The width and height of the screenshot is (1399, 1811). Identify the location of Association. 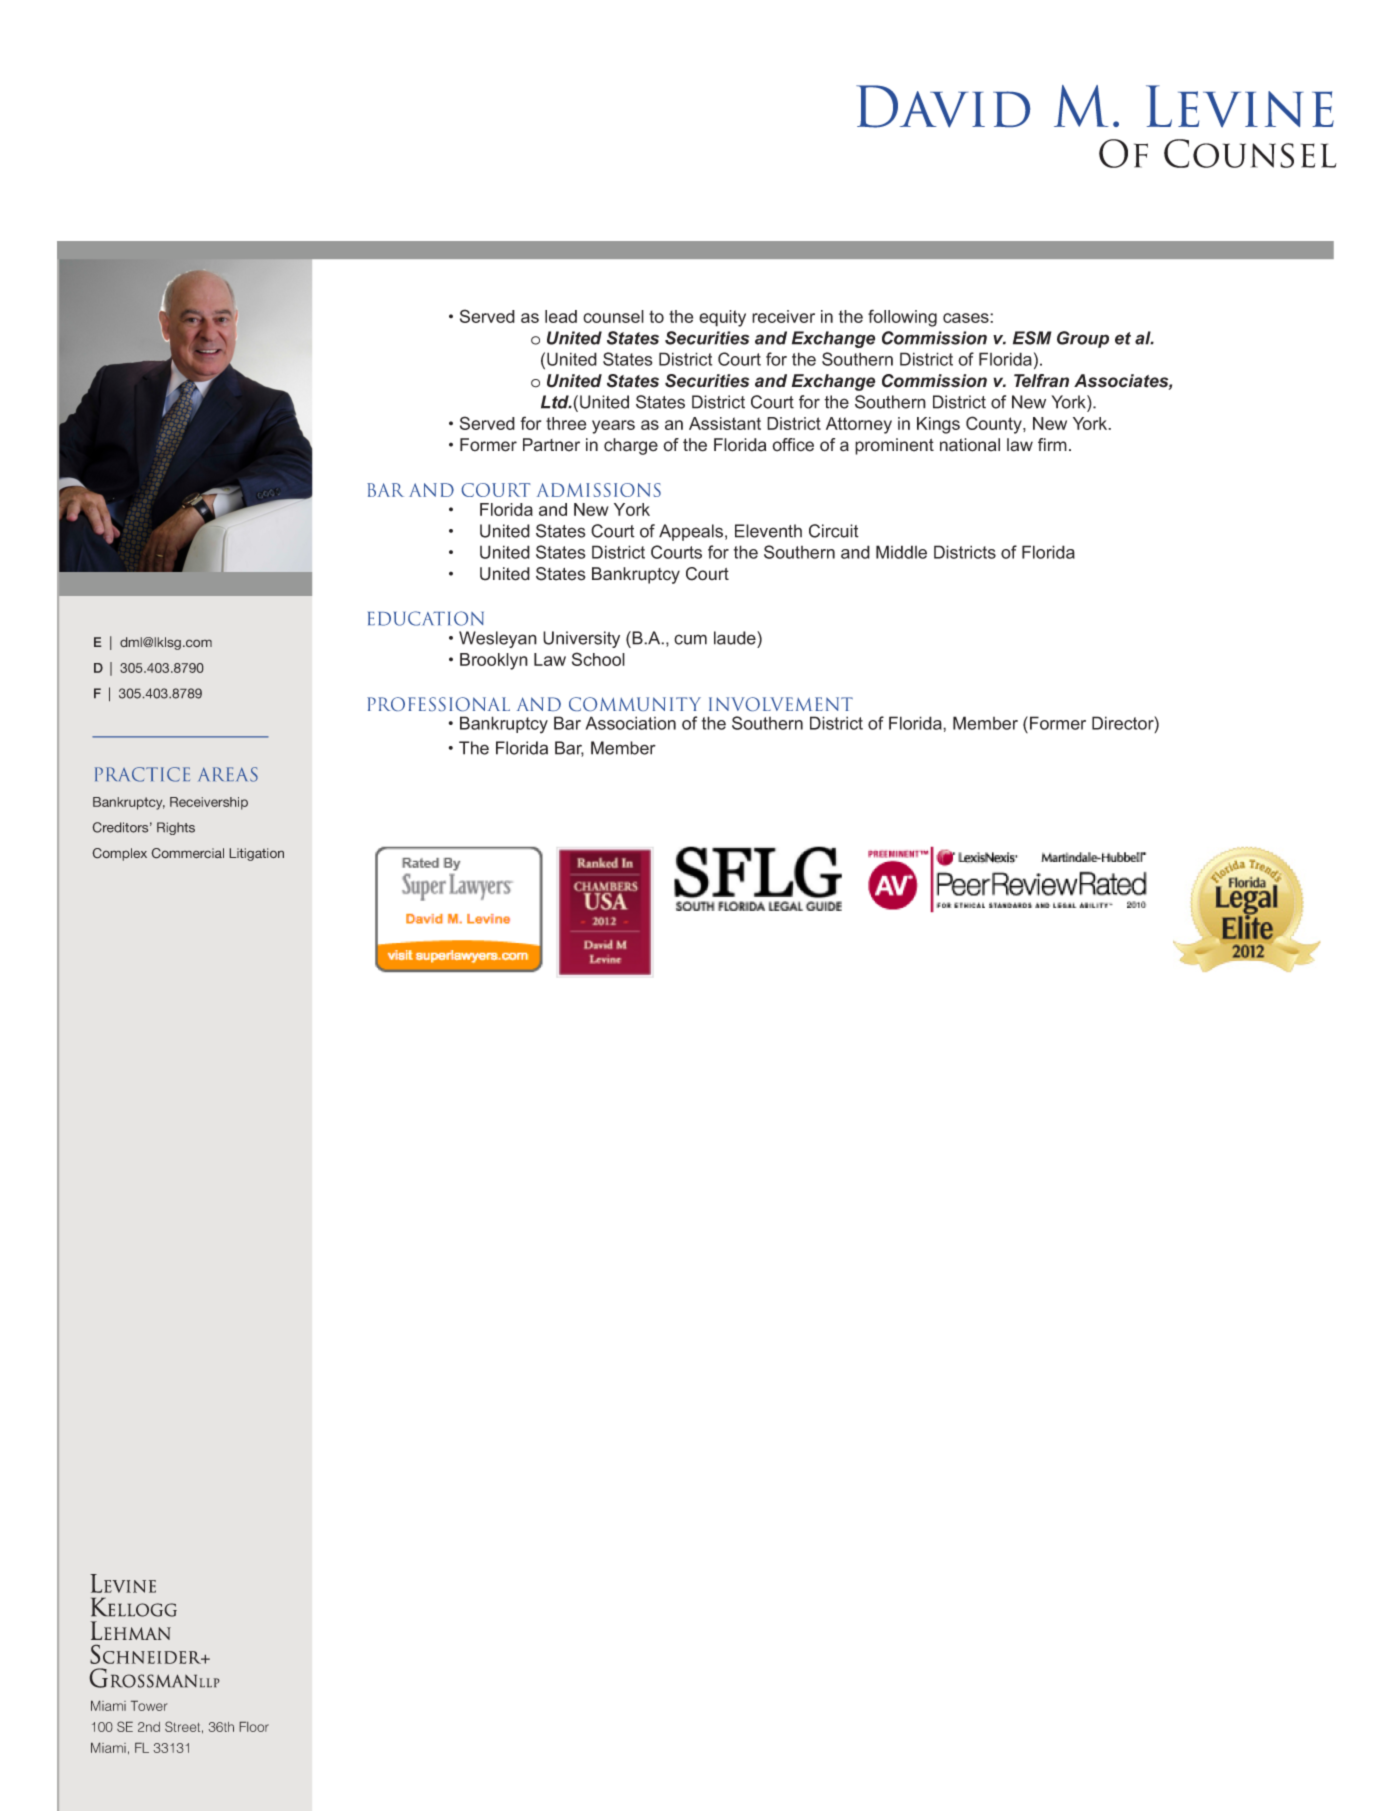
(630, 723).
